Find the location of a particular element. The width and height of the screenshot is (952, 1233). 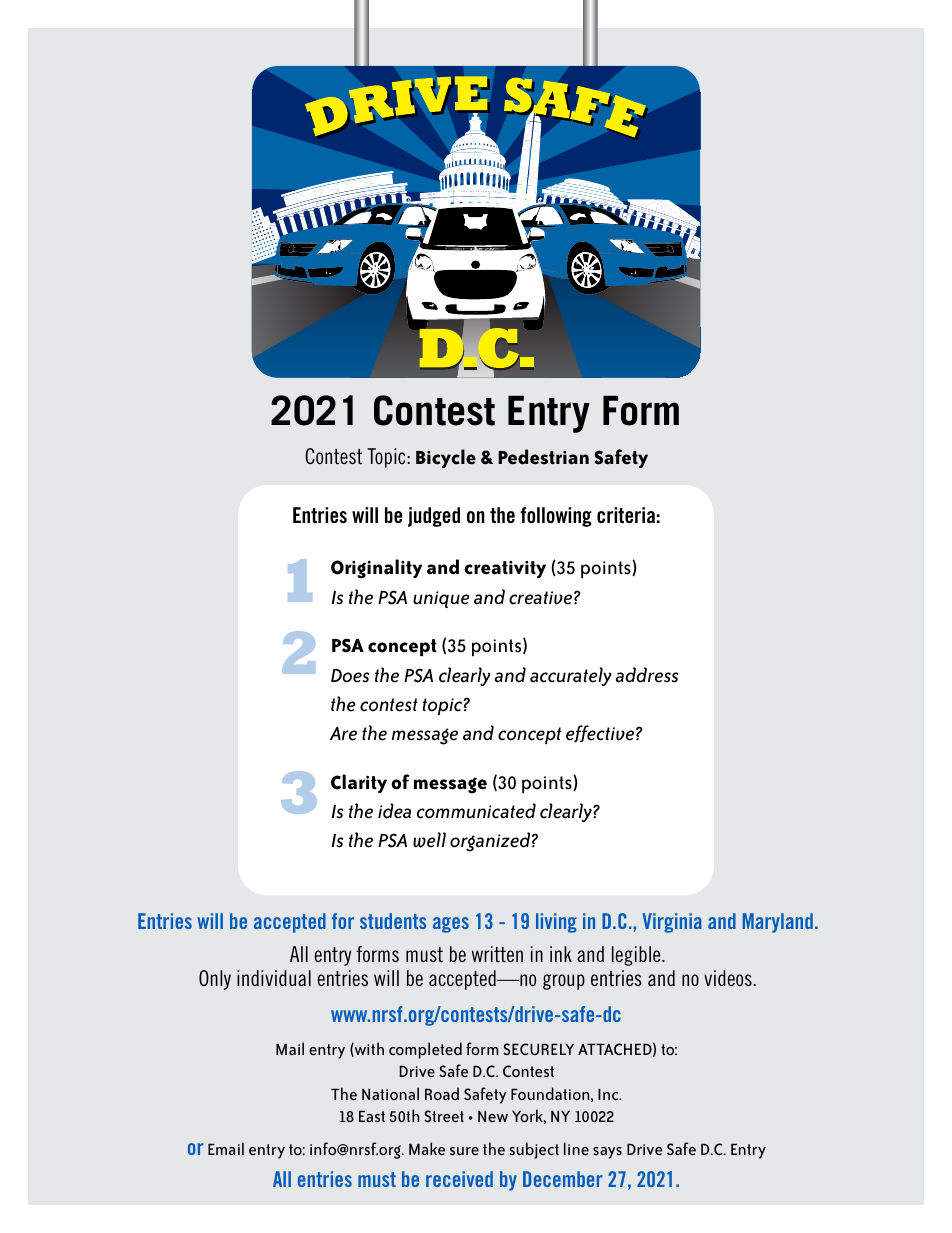

Clarity is located at coordinates (359, 783).
